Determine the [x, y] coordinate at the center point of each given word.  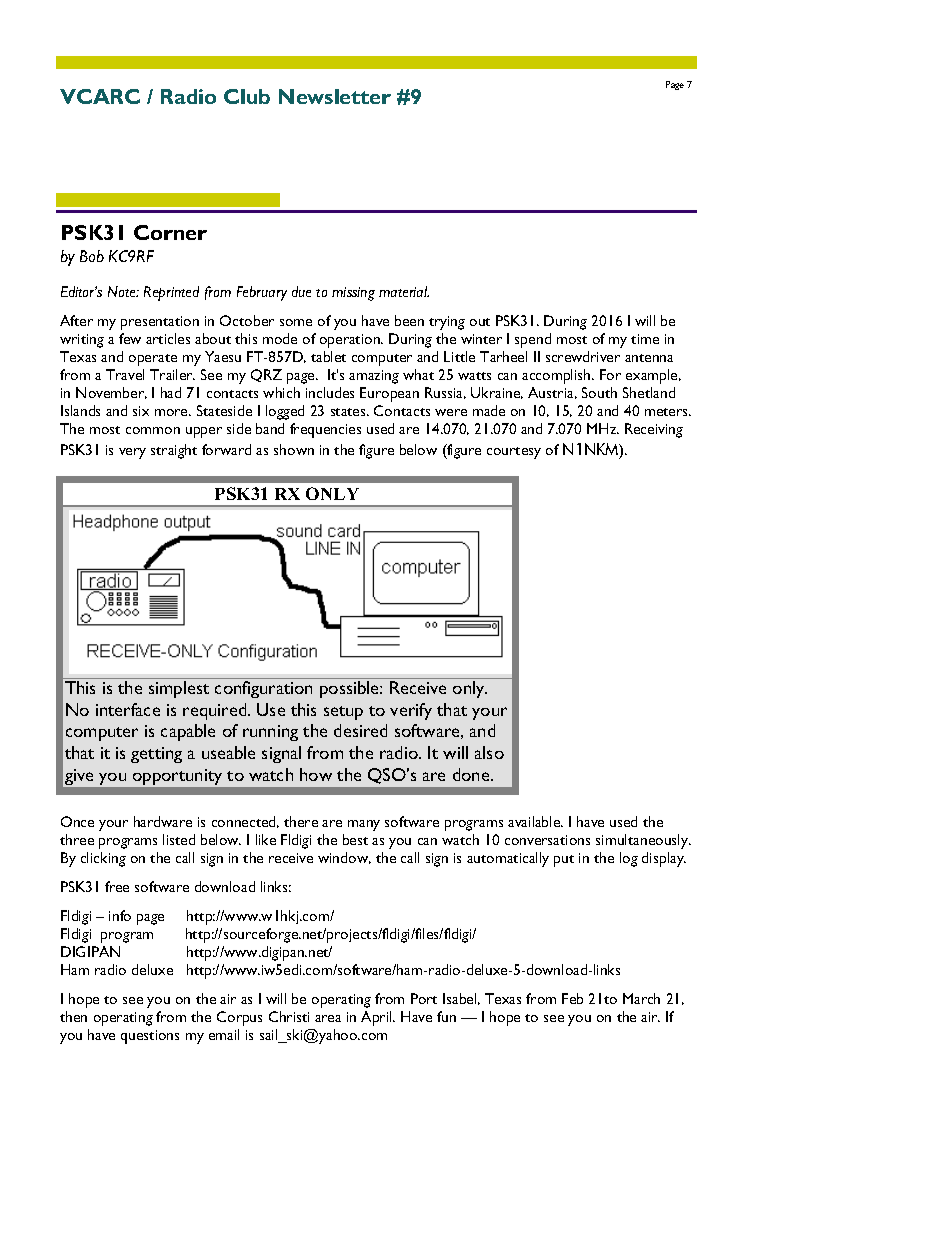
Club [247, 96]
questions [150, 1037]
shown [294, 449]
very [132, 453]
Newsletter [335, 96]
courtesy [514, 453]
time [645, 339]
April [377, 1018]
